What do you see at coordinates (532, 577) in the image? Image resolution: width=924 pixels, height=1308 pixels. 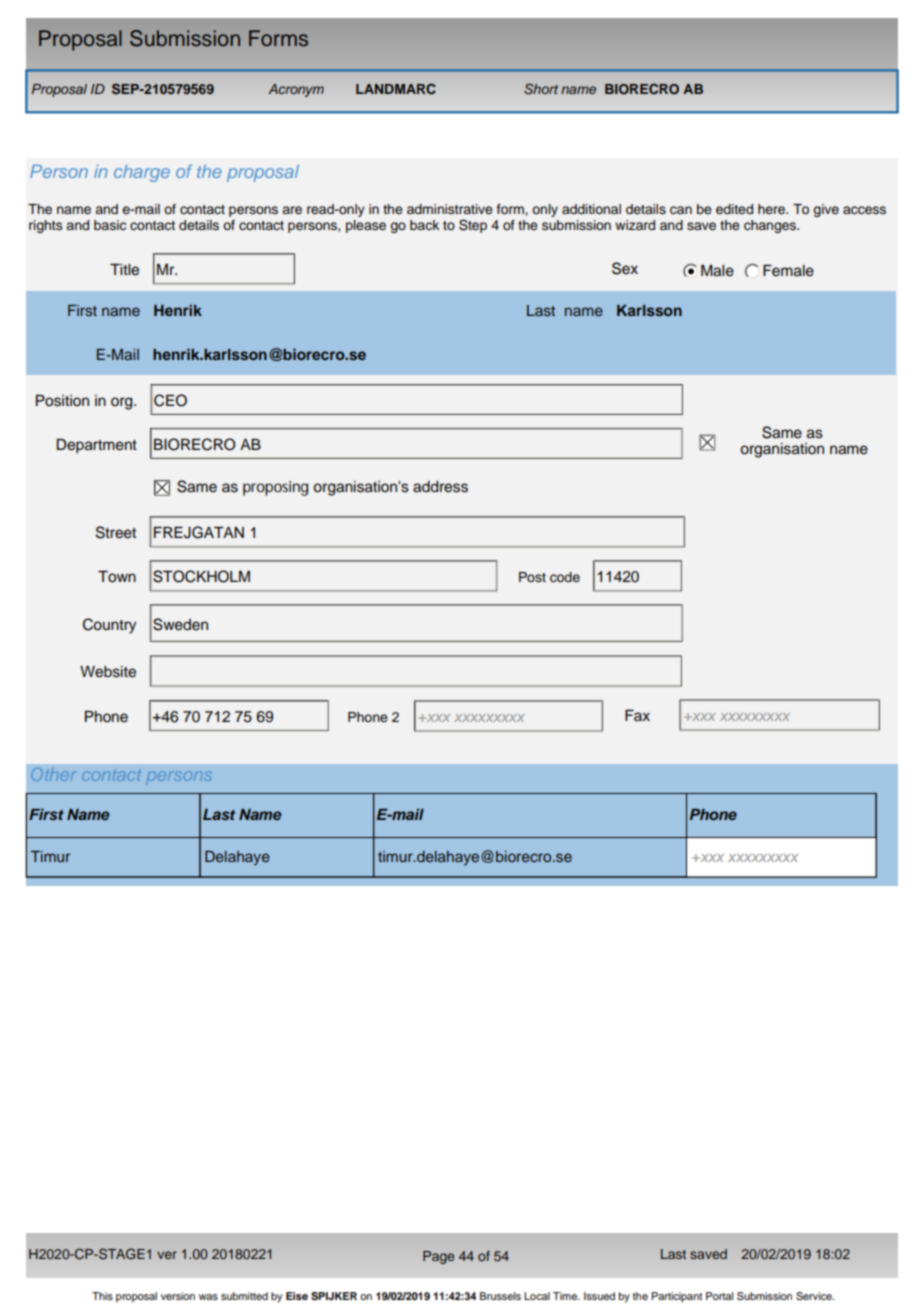 I see `Post` at bounding box center [532, 577].
